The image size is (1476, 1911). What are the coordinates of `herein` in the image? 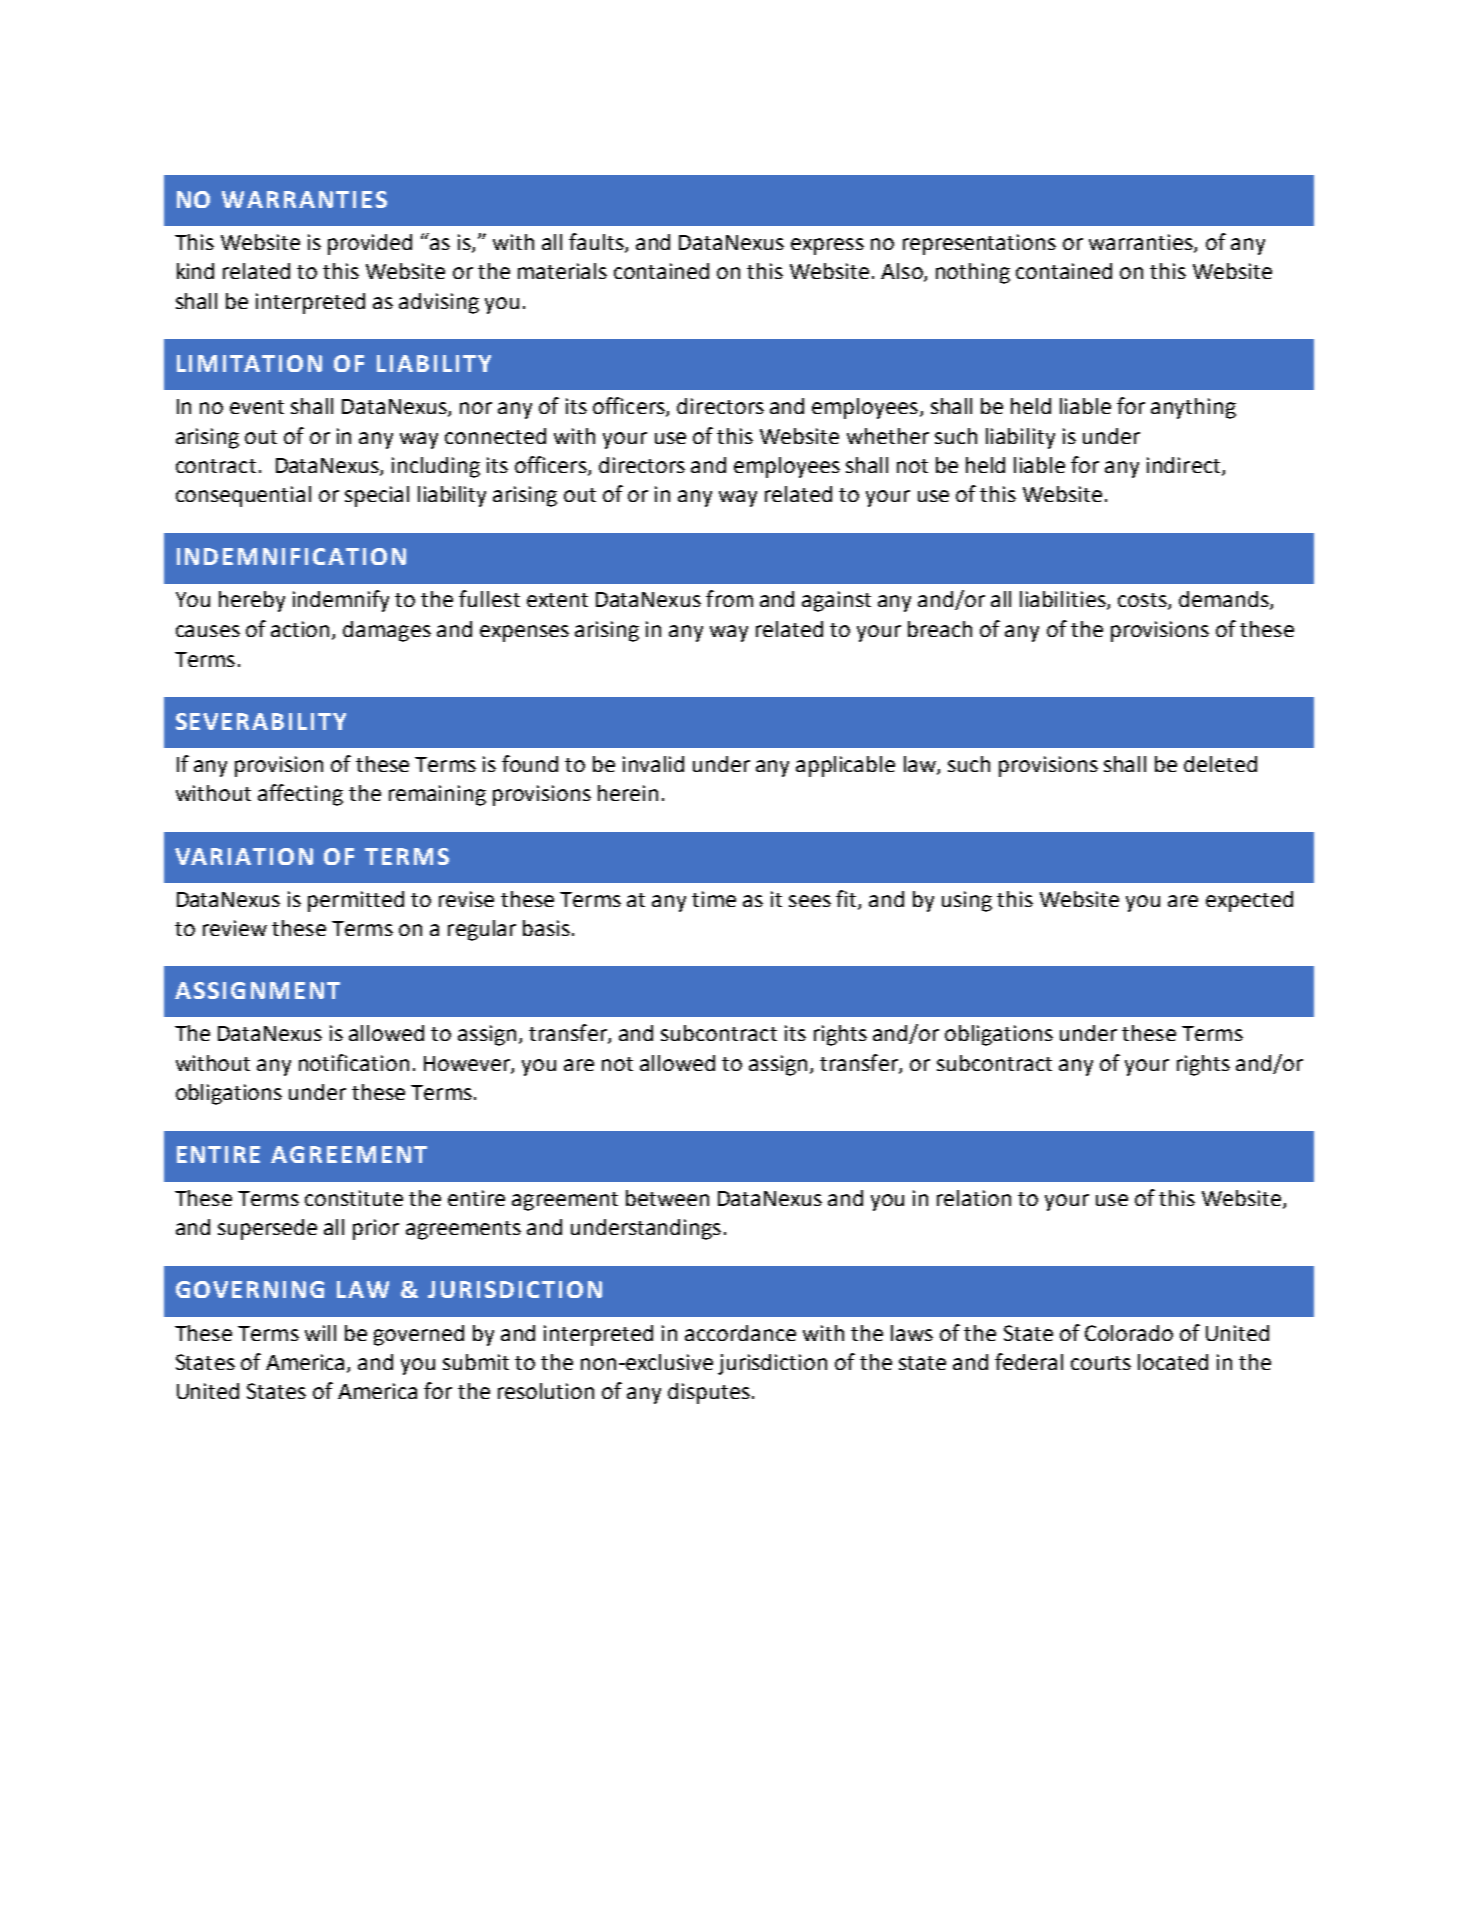 It's located at (628, 793).
